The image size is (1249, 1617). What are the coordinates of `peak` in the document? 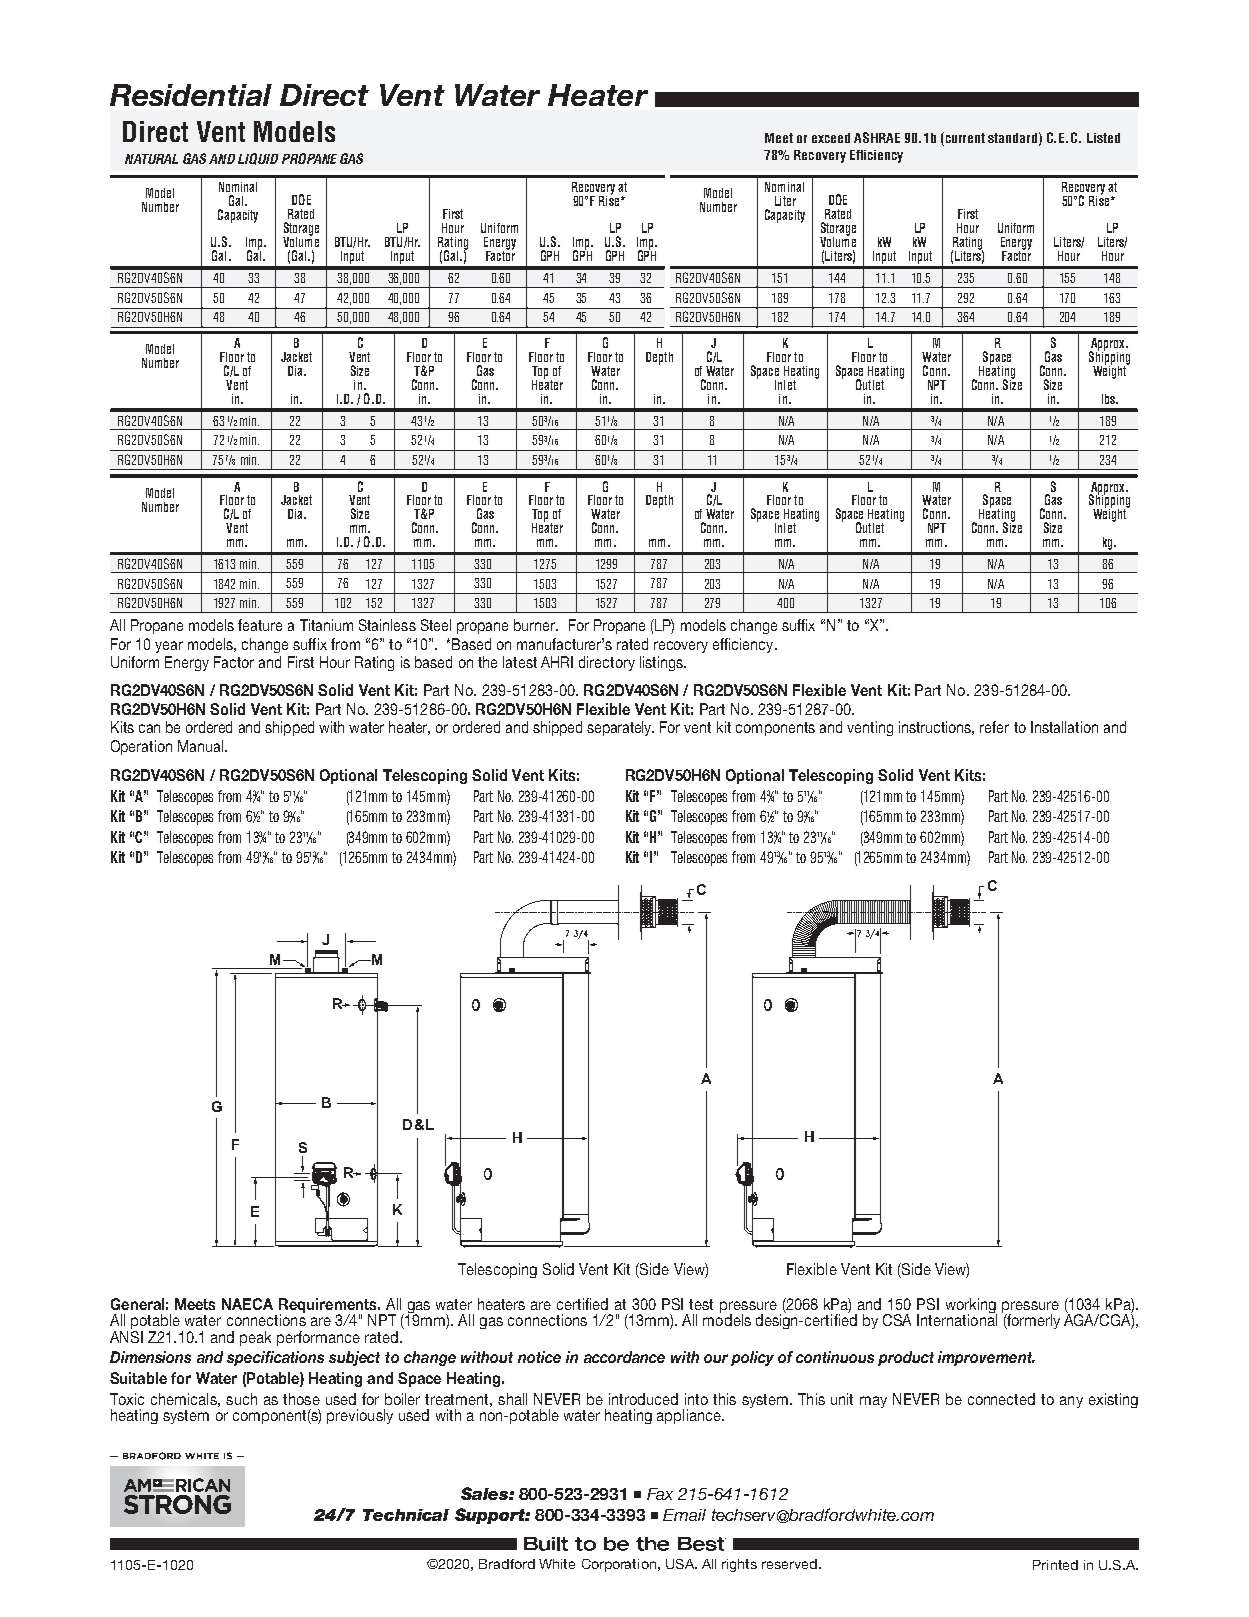 It's located at (255, 1338).
